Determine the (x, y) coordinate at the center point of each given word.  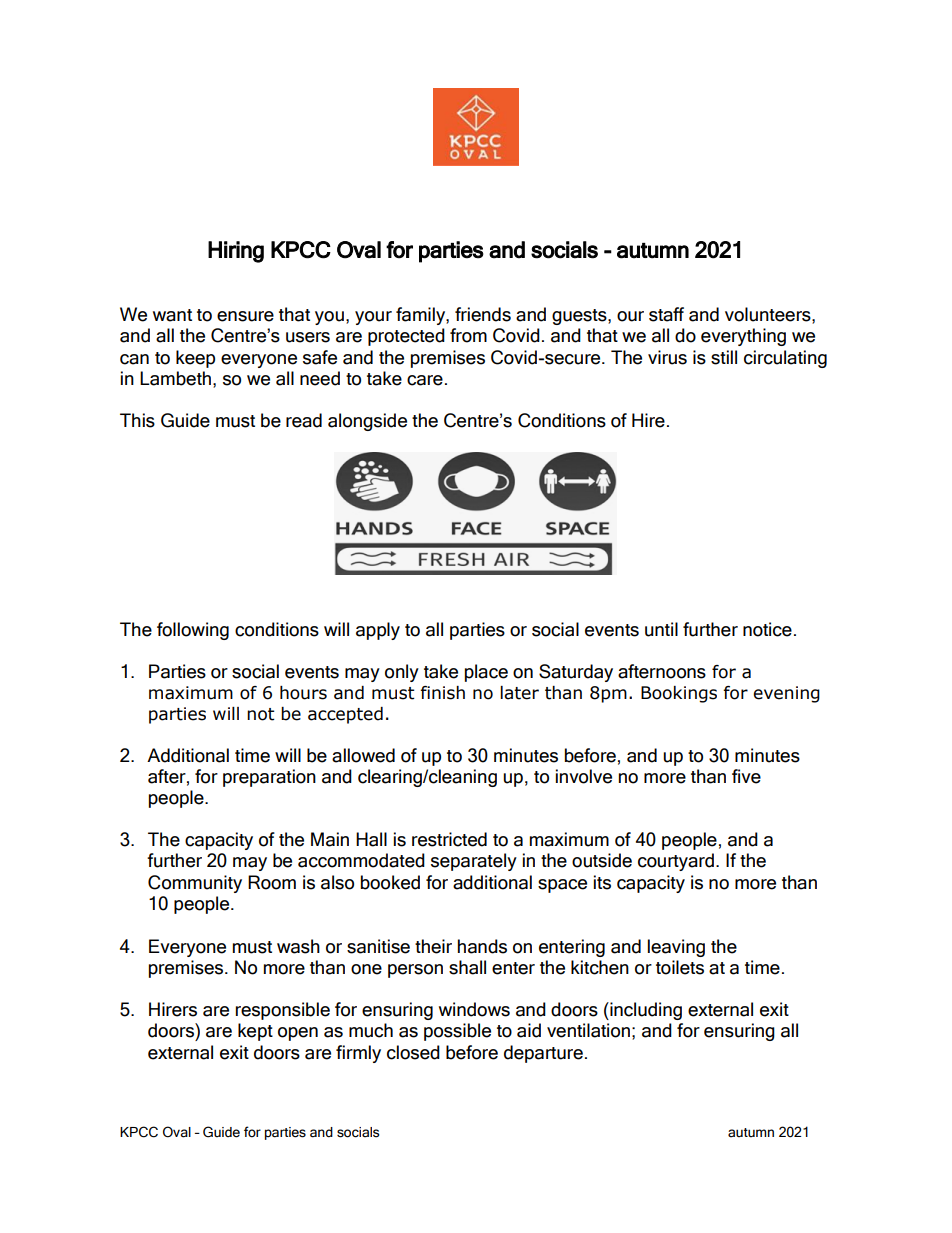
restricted (449, 839)
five (746, 776)
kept (255, 1032)
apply (378, 631)
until (661, 629)
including (645, 1011)
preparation (269, 778)
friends (483, 314)
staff (666, 314)
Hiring (236, 252)
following (193, 631)
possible (457, 1032)
